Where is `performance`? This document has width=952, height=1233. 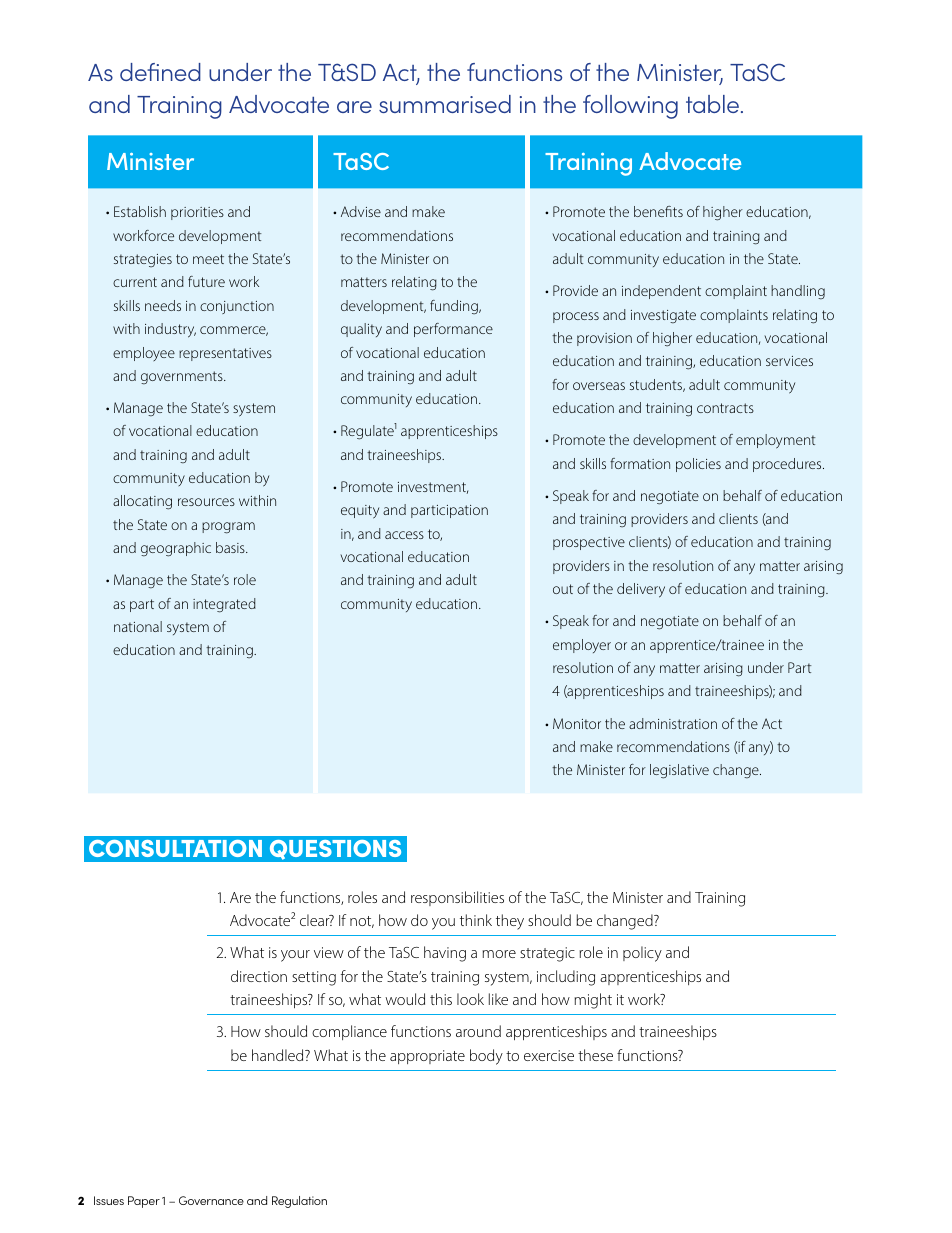 performance is located at coordinates (453, 330).
